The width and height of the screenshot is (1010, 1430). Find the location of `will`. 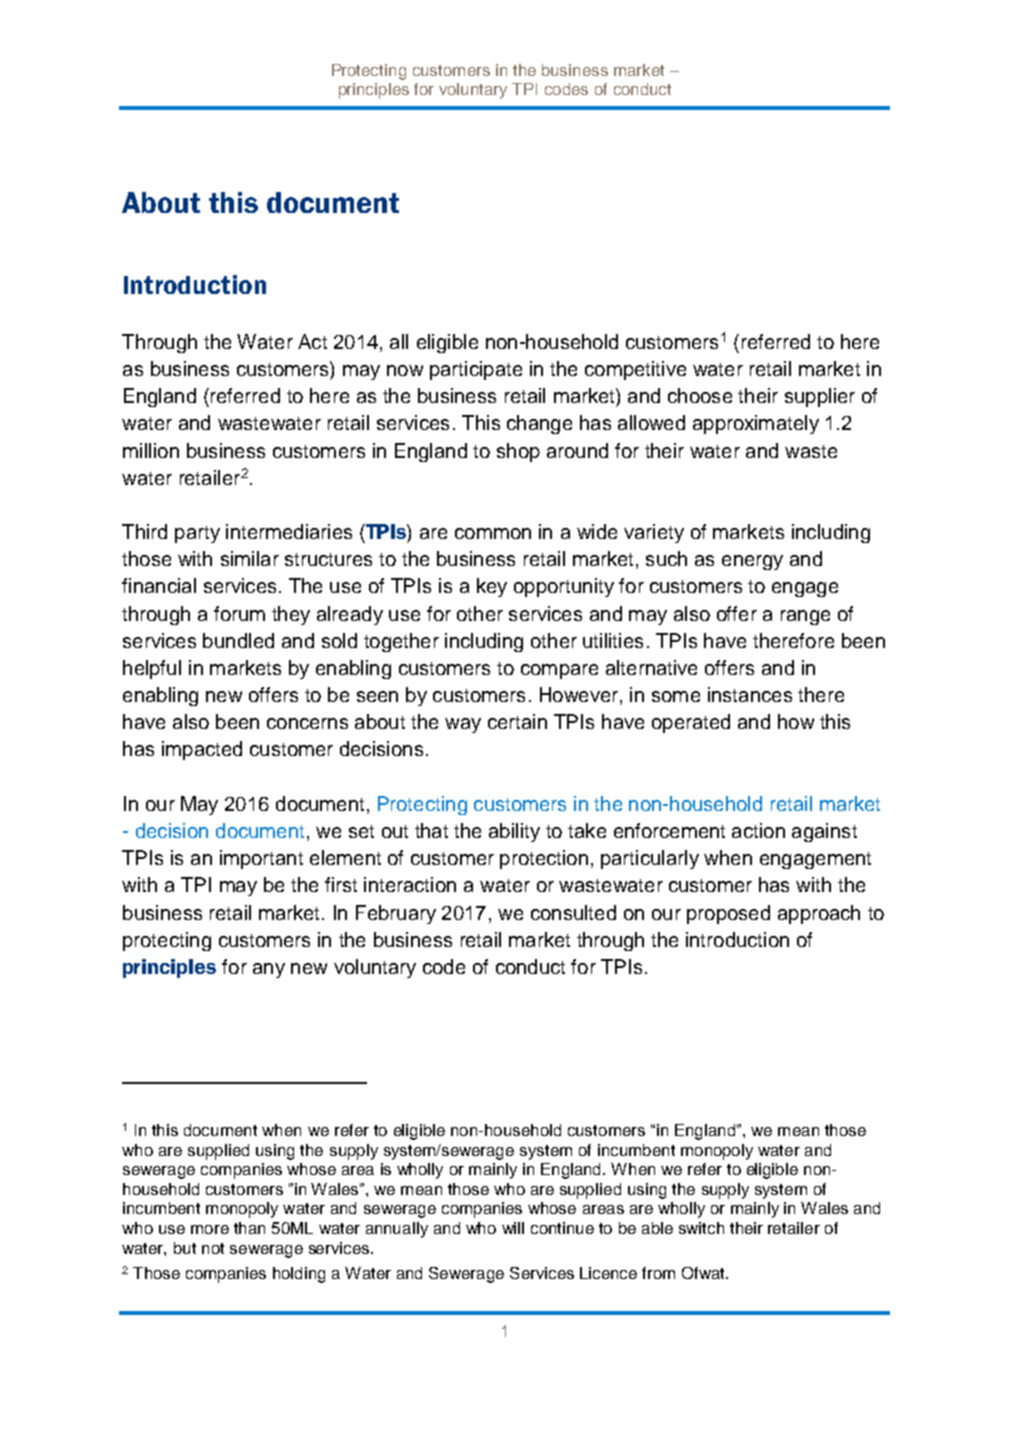

will is located at coordinates (513, 1228).
